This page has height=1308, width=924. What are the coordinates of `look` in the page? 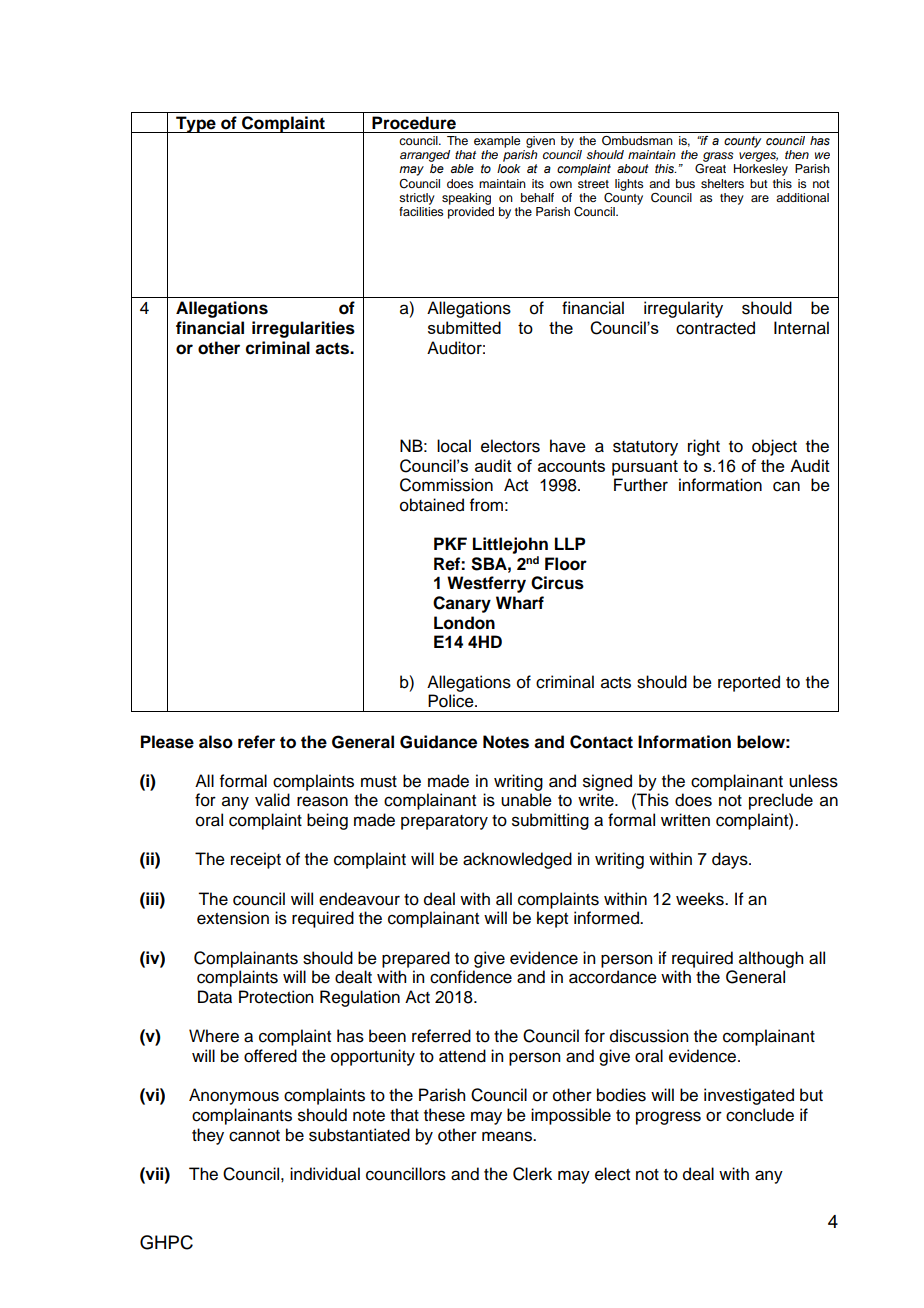 It's located at (509, 168).
